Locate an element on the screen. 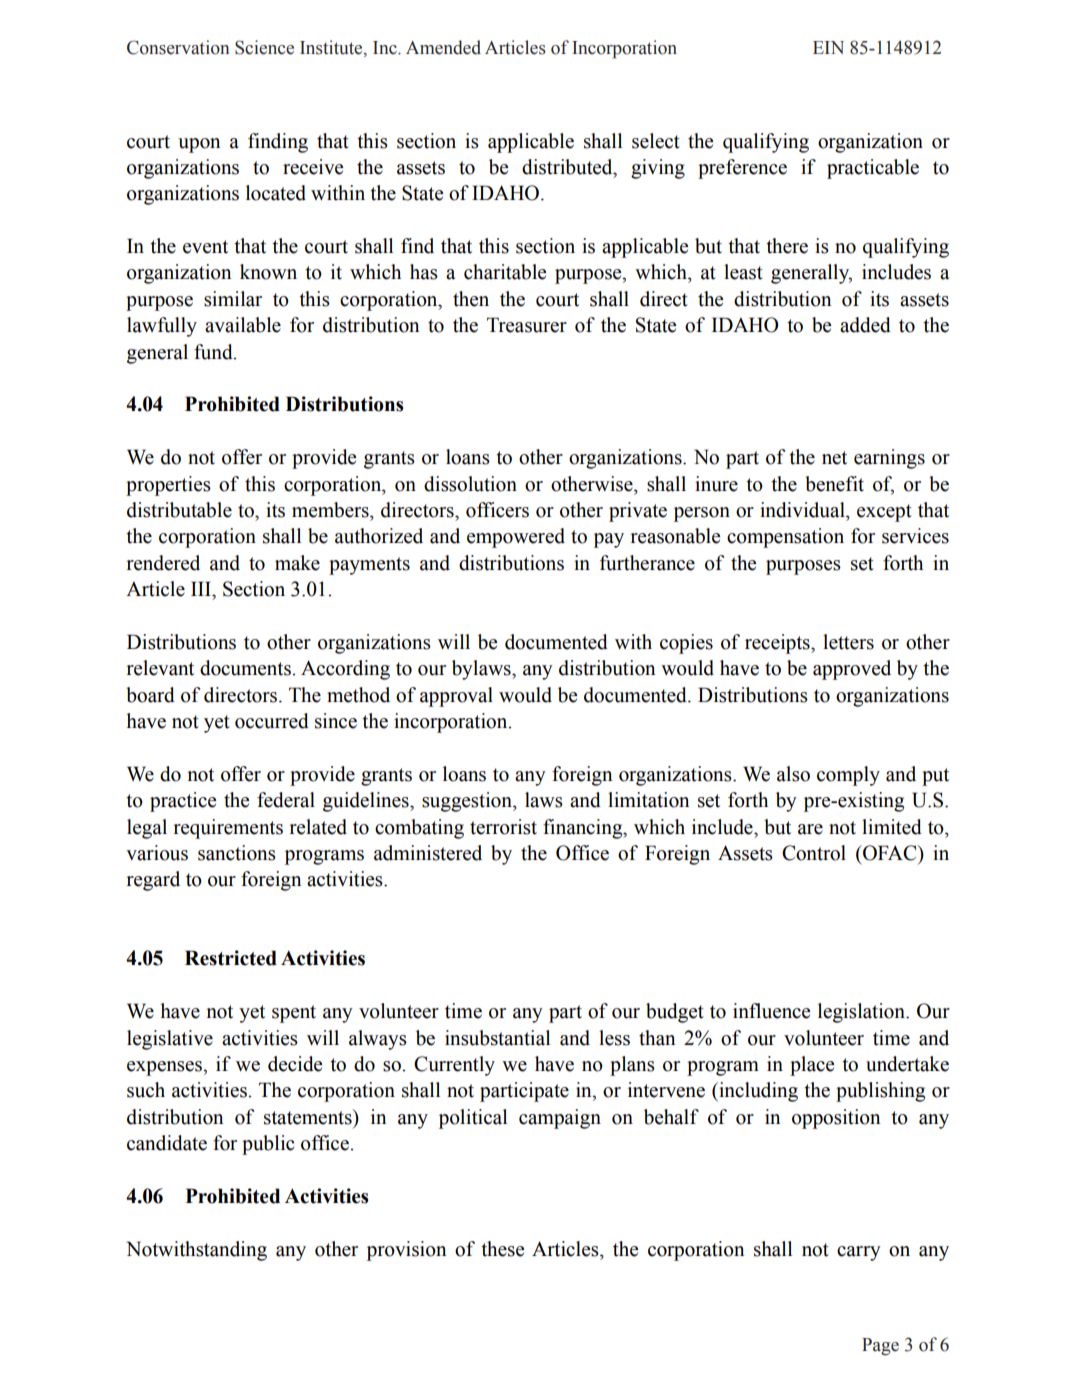 This screenshot has height=1393, width=1076. Science is located at coordinates (264, 47).
